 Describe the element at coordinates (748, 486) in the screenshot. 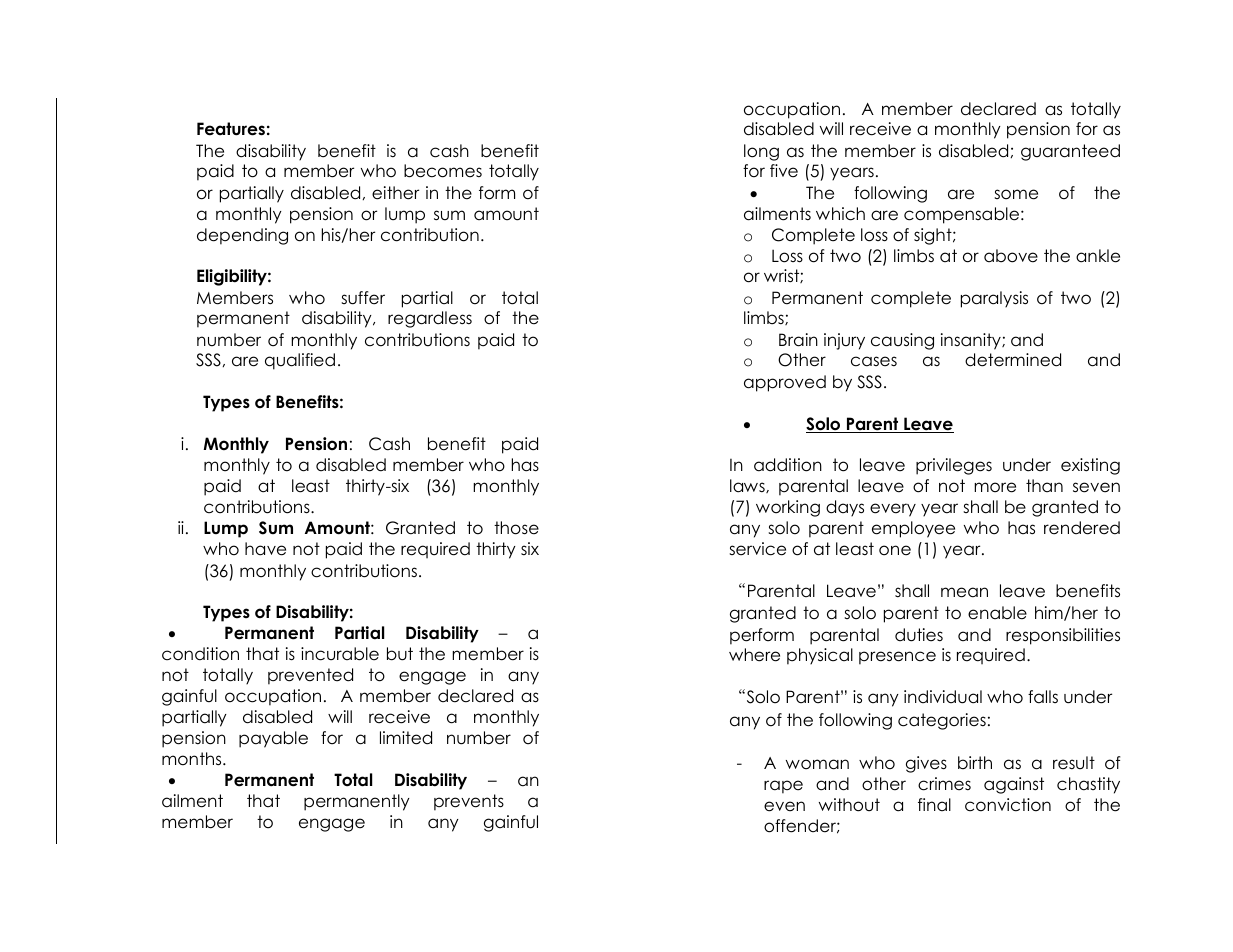

I see `laws` at that location.
